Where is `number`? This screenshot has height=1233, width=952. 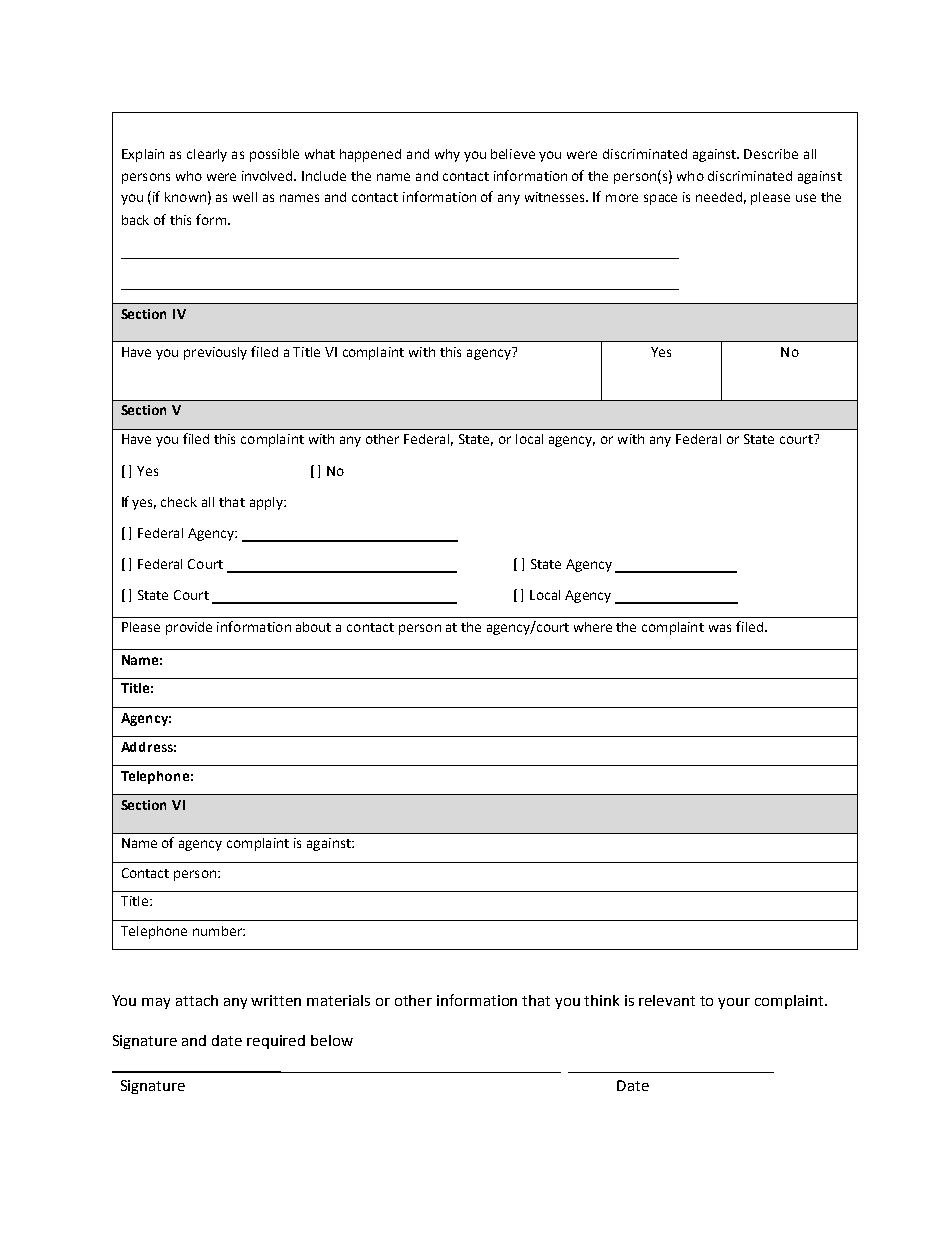
number is located at coordinates (218, 931).
